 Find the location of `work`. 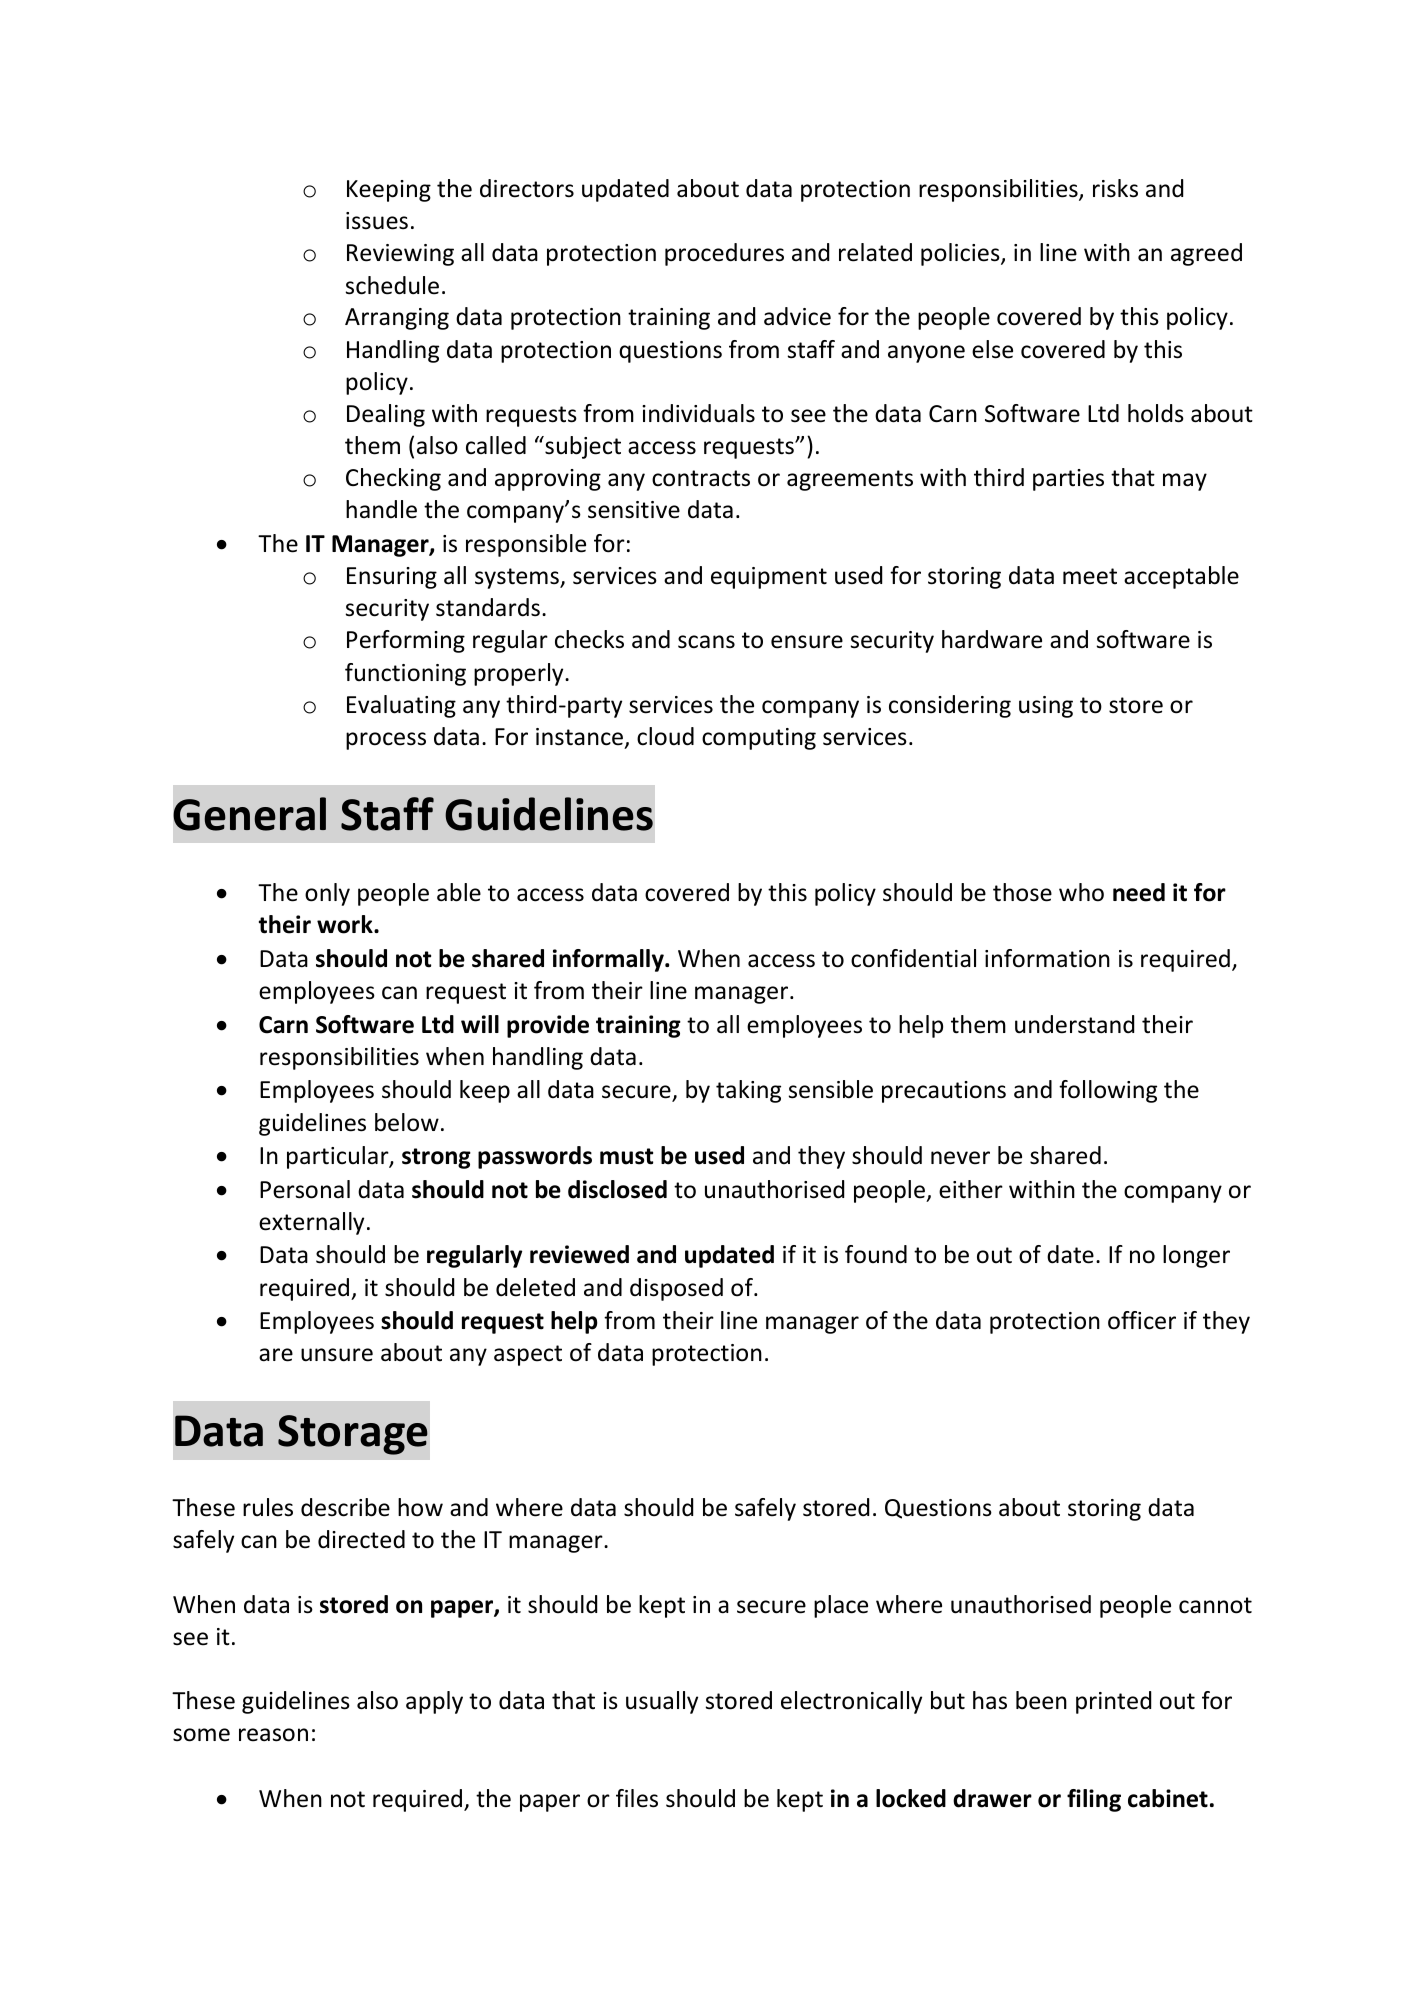

work is located at coordinates (346, 924).
